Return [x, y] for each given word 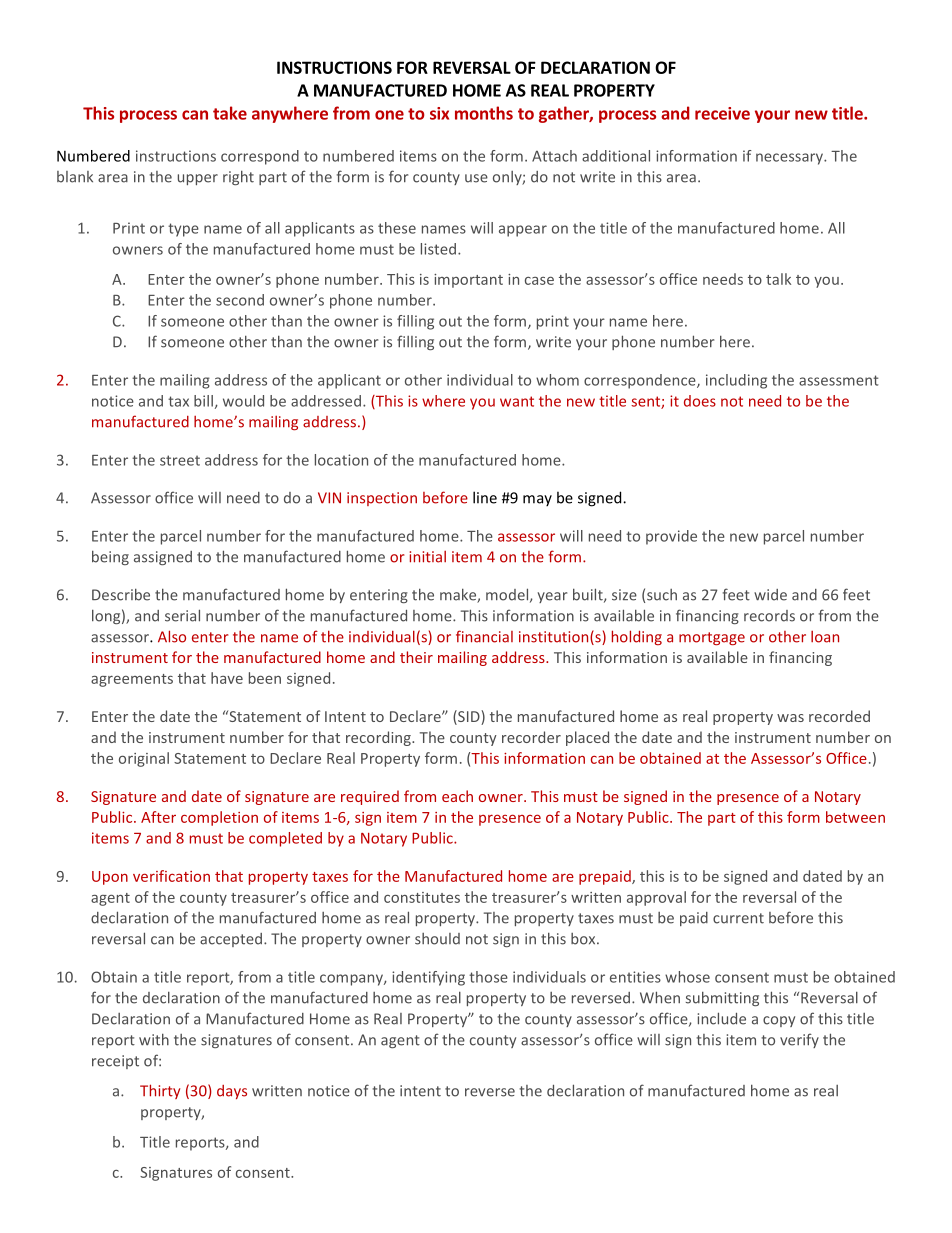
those [488, 977]
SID [469, 717]
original [144, 759]
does [700, 401]
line [485, 497]
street [180, 460]
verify [799, 1040]
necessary [790, 159]
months [484, 113]
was [790, 718]
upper [198, 179]
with [154, 1039]
